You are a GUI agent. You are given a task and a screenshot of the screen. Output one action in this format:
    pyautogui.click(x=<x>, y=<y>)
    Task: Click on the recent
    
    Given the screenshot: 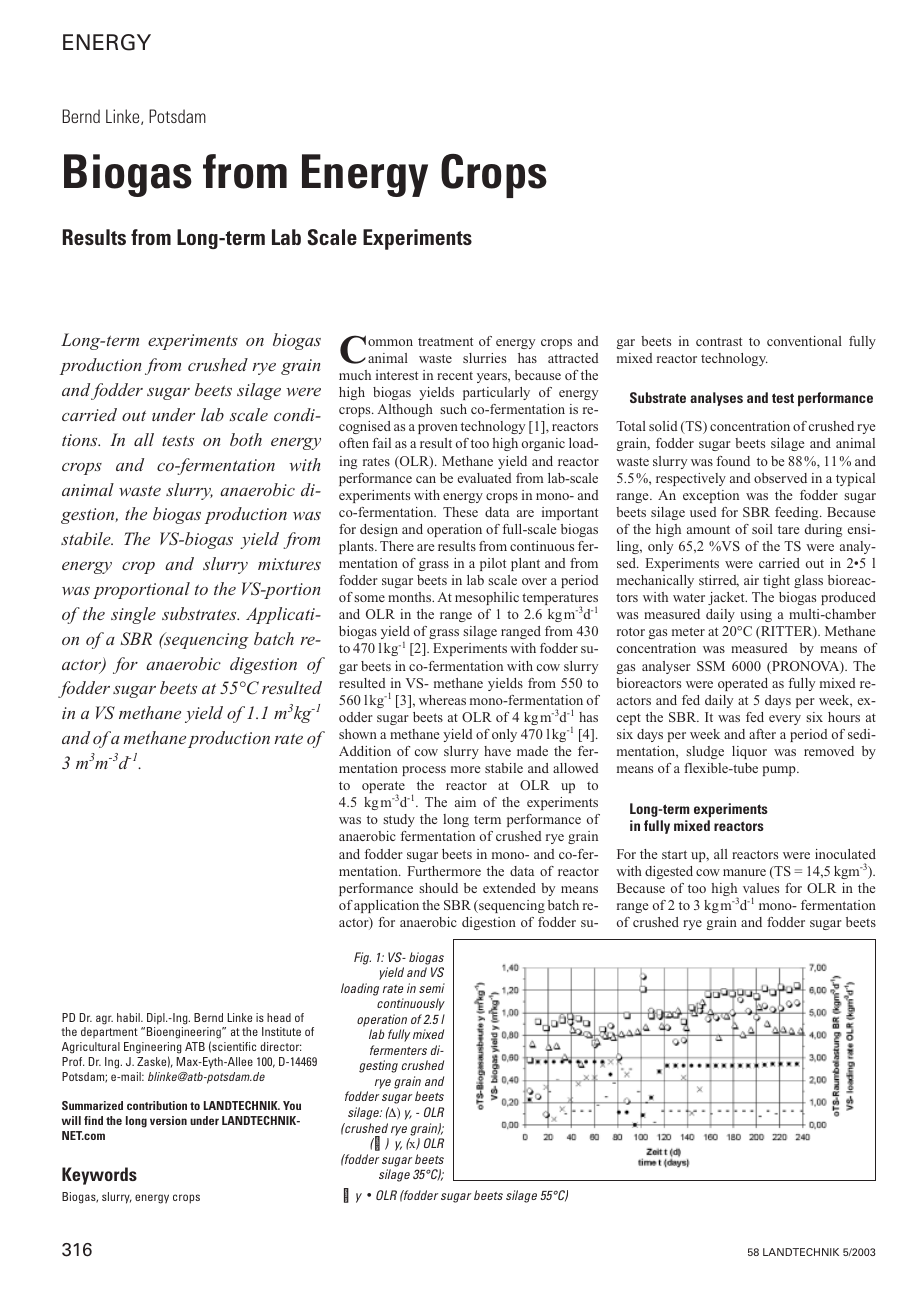 What is the action you would take?
    pyautogui.click(x=455, y=375)
